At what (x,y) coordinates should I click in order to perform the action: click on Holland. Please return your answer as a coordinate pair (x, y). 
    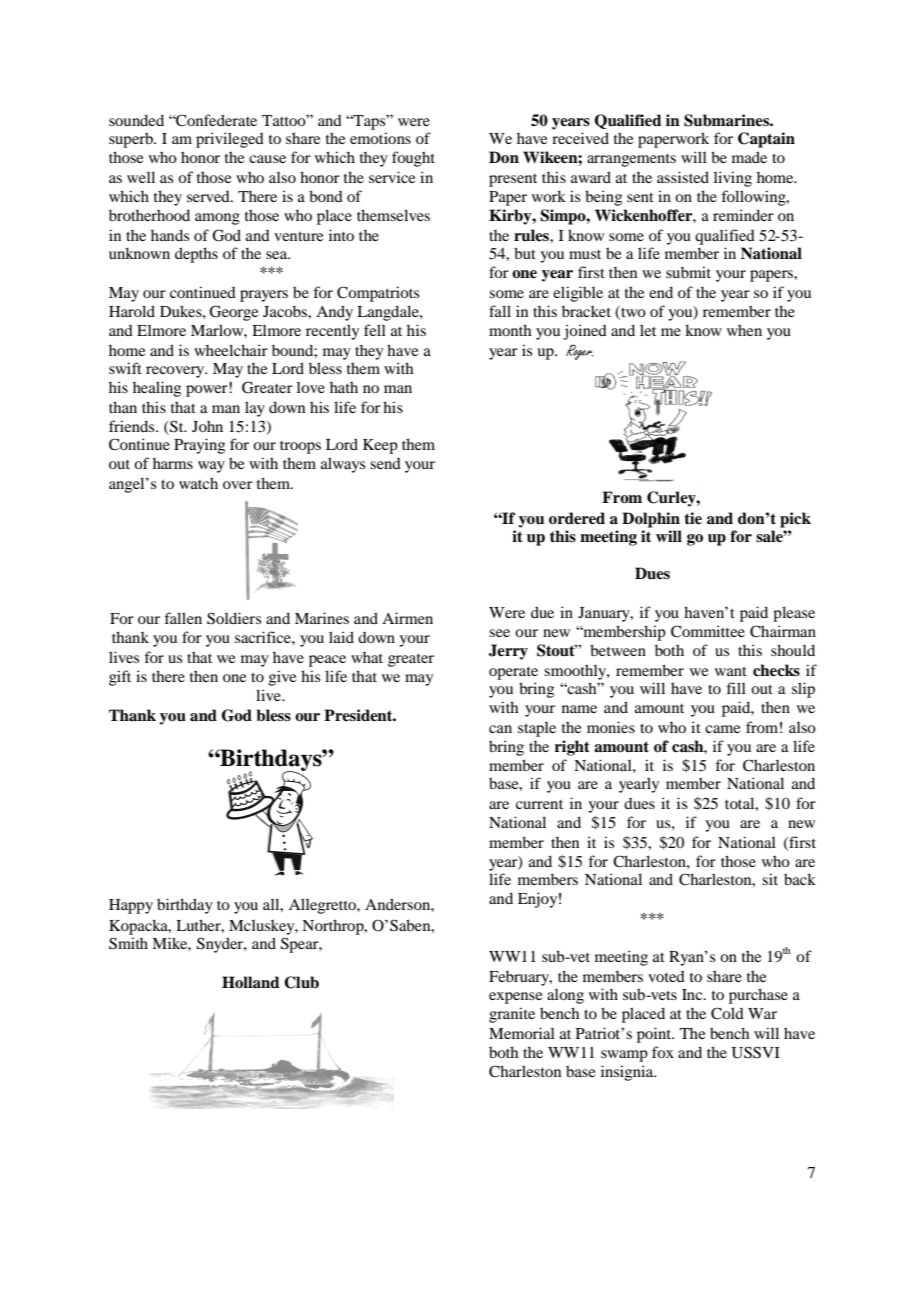
    Looking at the image, I should click on (251, 982).
